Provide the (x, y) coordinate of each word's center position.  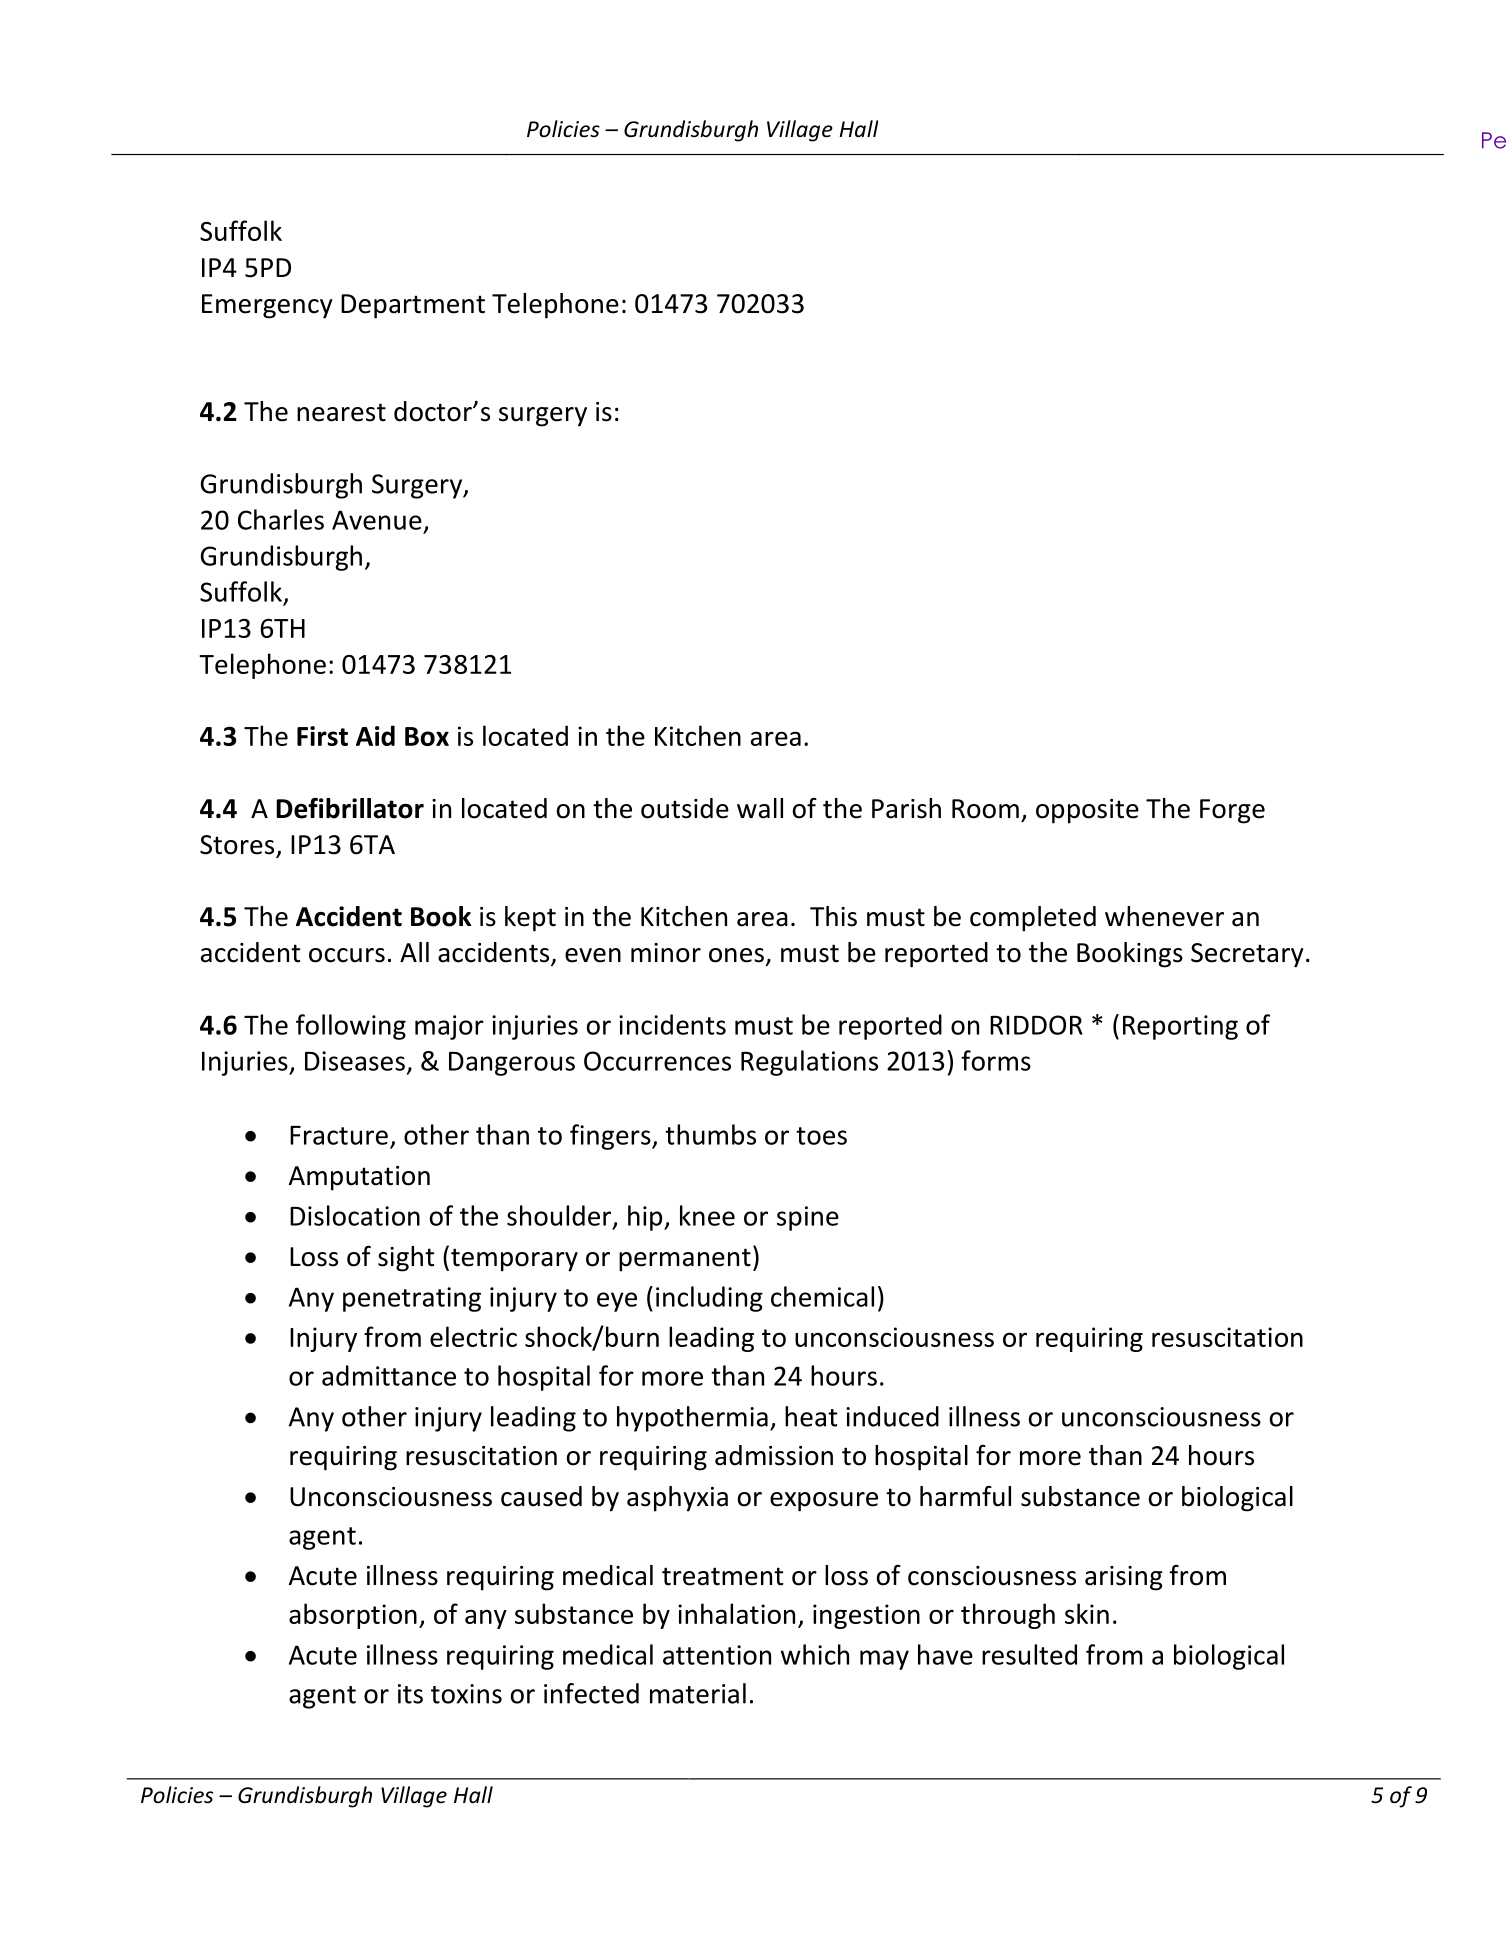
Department (413, 306)
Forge (1232, 811)
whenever (1164, 916)
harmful (965, 1496)
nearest (341, 412)
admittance (389, 1375)
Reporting (1180, 1027)
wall (760, 808)
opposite (1087, 811)
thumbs (710, 1134)
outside (685, 808)
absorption (353, 1616)
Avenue (377, 520)
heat (811, 1416)
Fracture (339, 1135)
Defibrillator (350, 808)
